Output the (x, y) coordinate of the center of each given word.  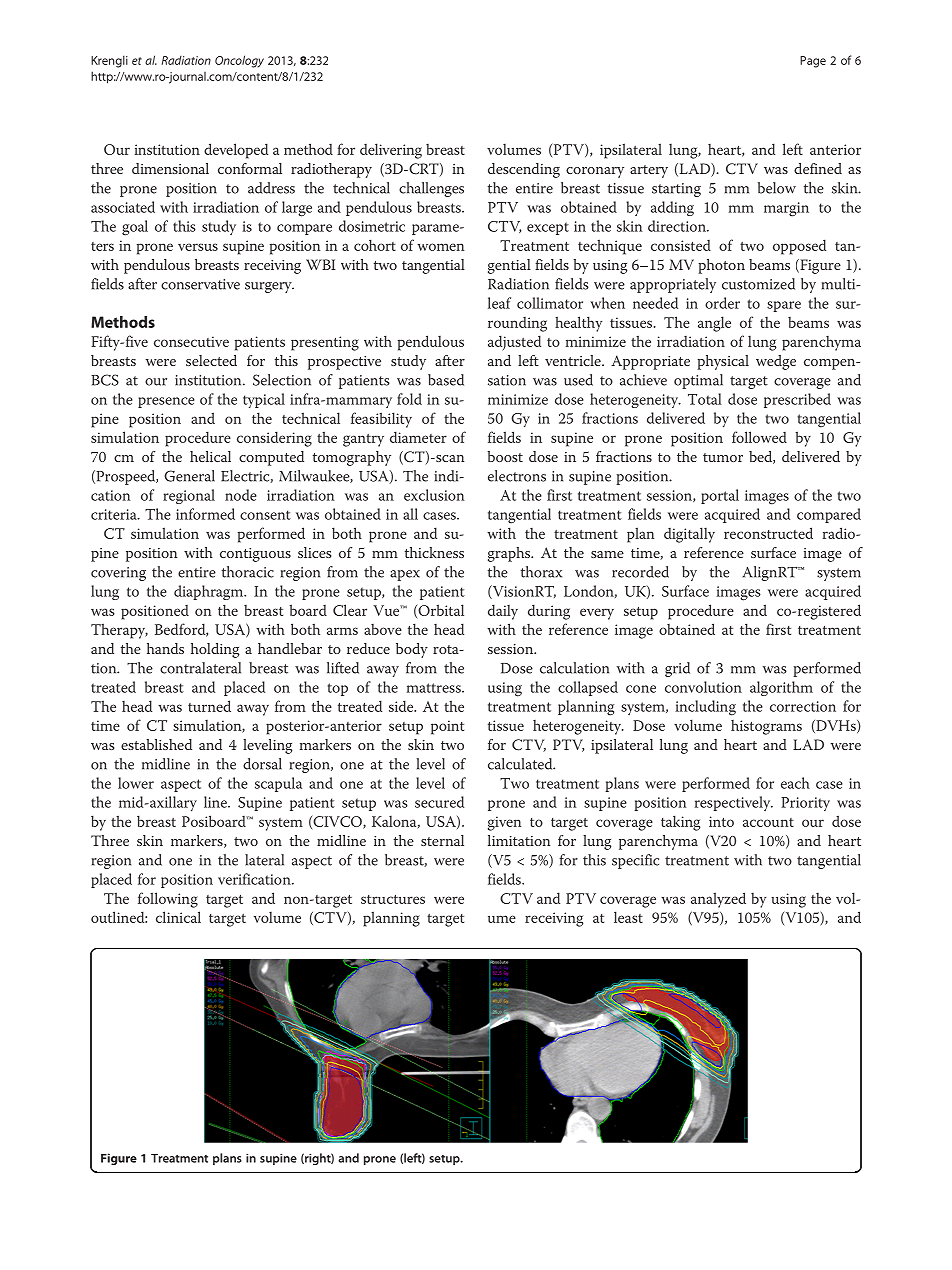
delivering (391, 151)
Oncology (239, 61)
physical (723, 362)
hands (165, 648)
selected (211, 360)
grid (677, 669)
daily (503, 612)
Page (813, 62)
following (168, 900)
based (446, 380)
